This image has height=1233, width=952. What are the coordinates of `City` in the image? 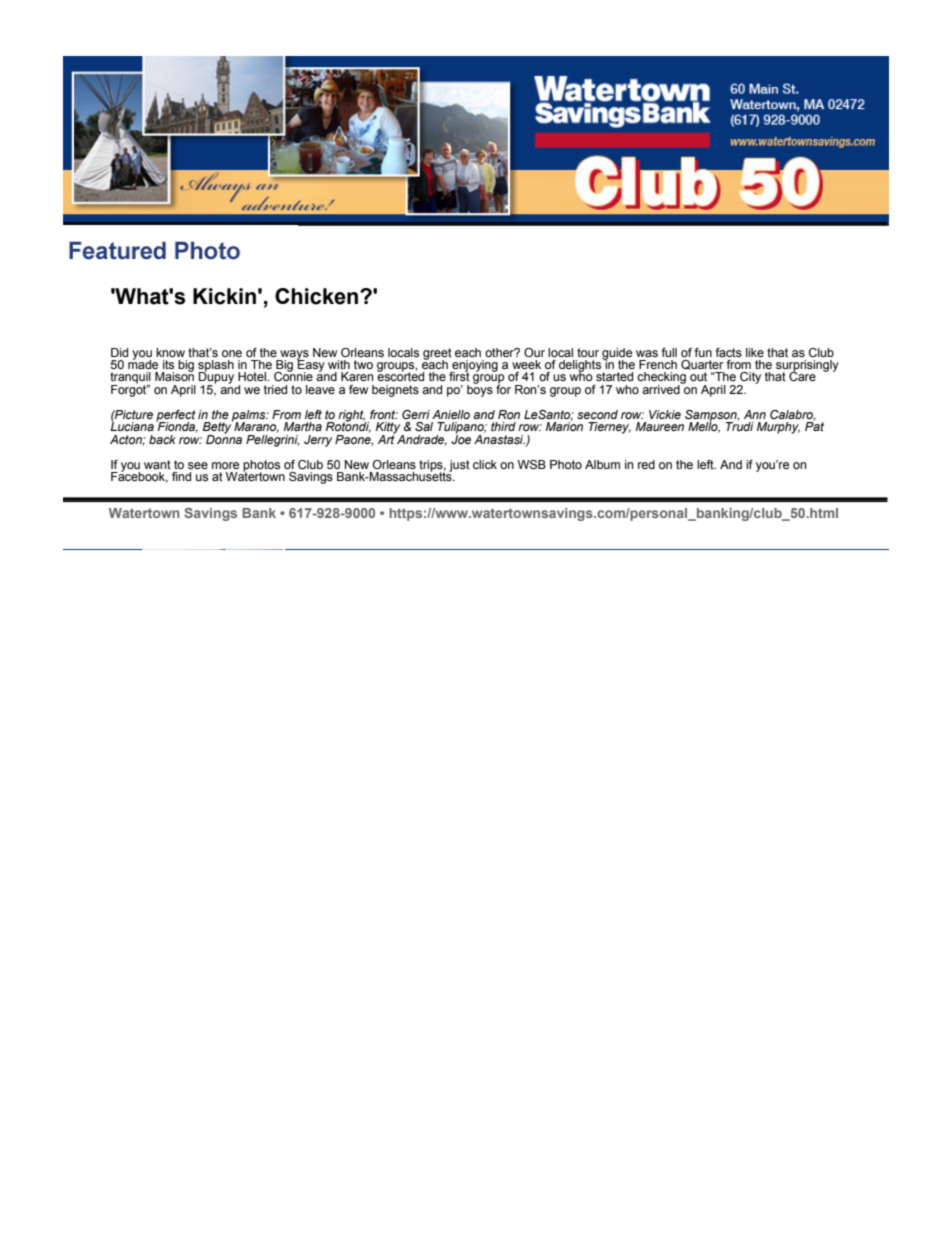 It's located at (749, 379).
